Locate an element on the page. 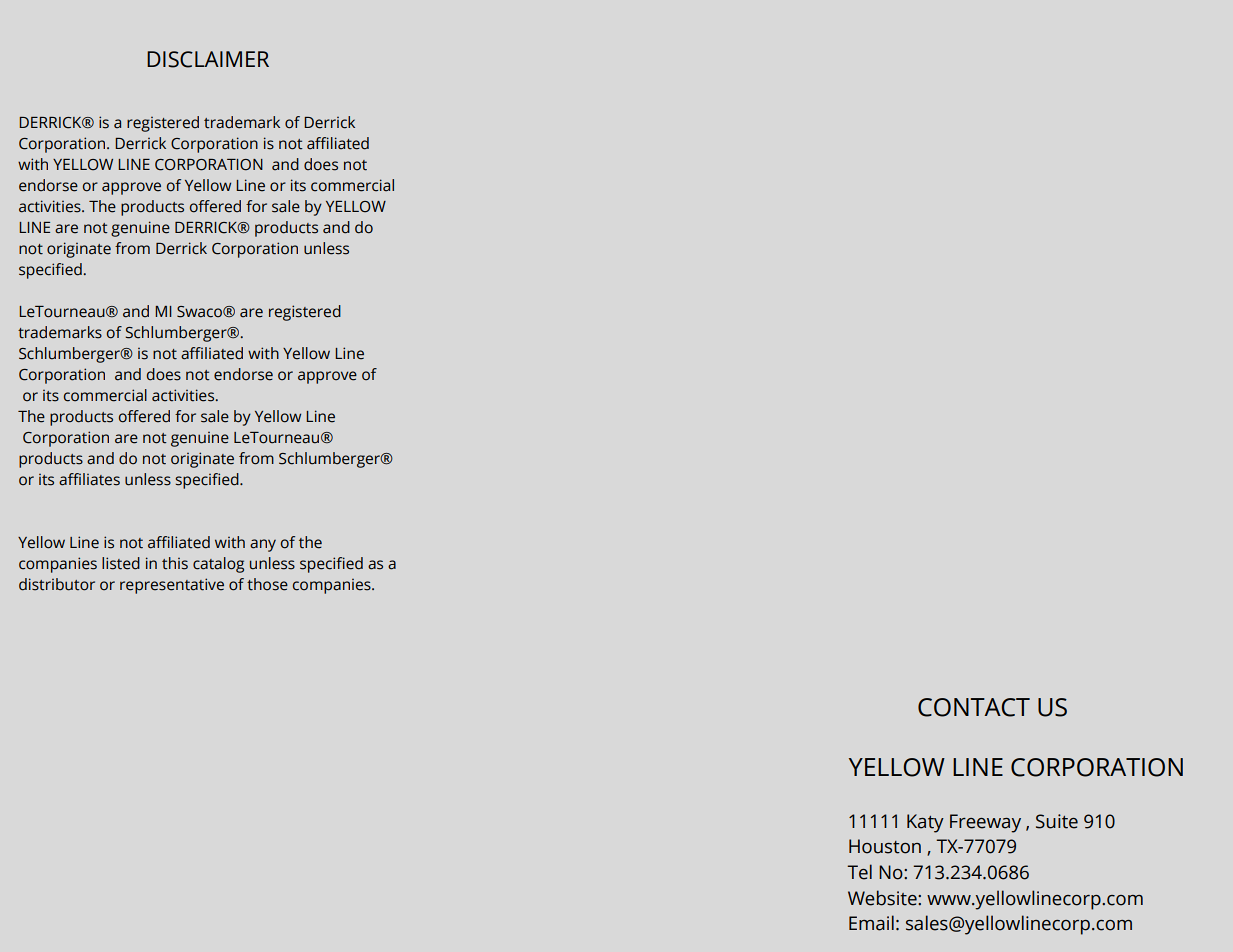 Image resolution: width=1233 pixels, height=952 pixels. Katy is located at coordinates (925, 823).
